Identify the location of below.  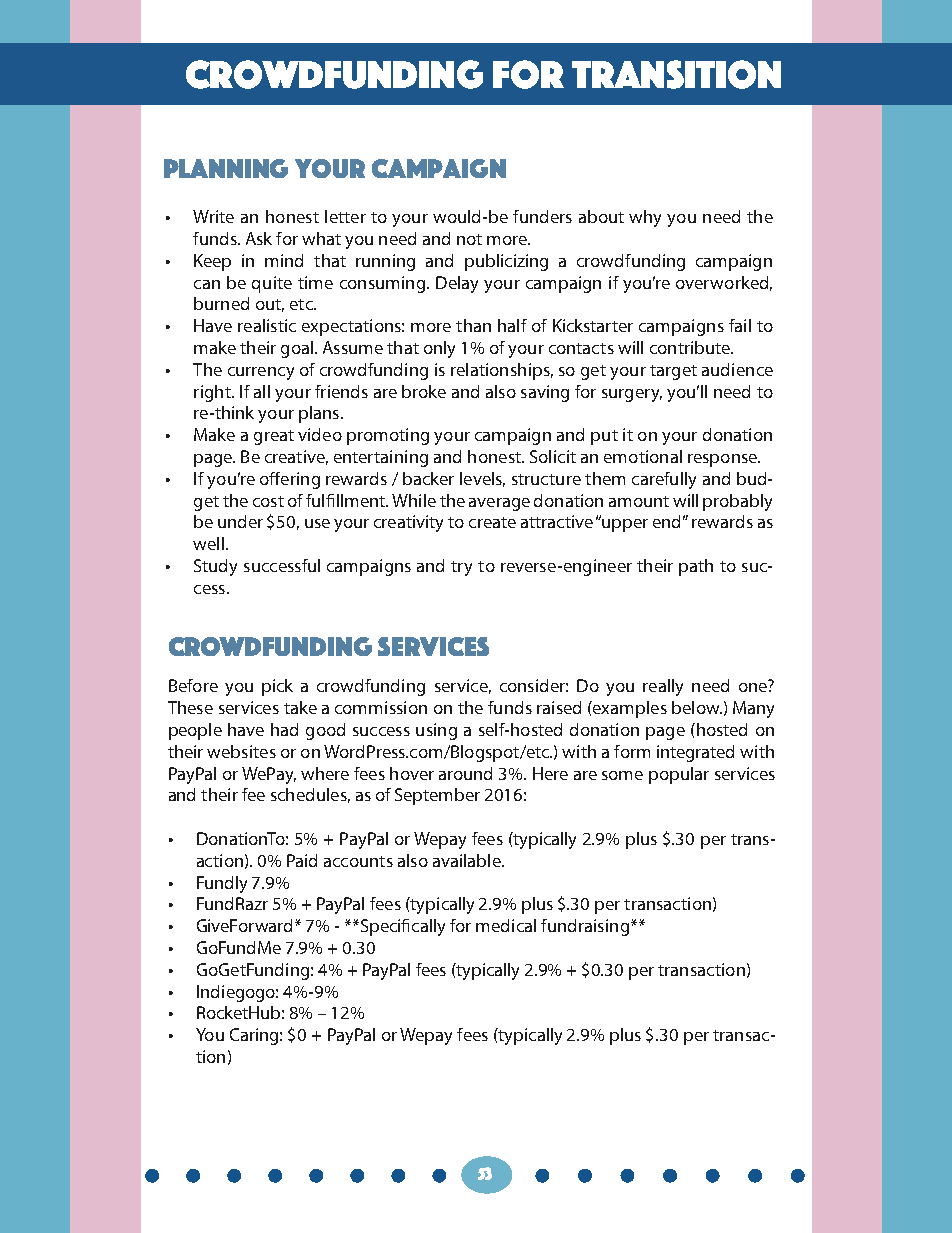
(697, 707).
